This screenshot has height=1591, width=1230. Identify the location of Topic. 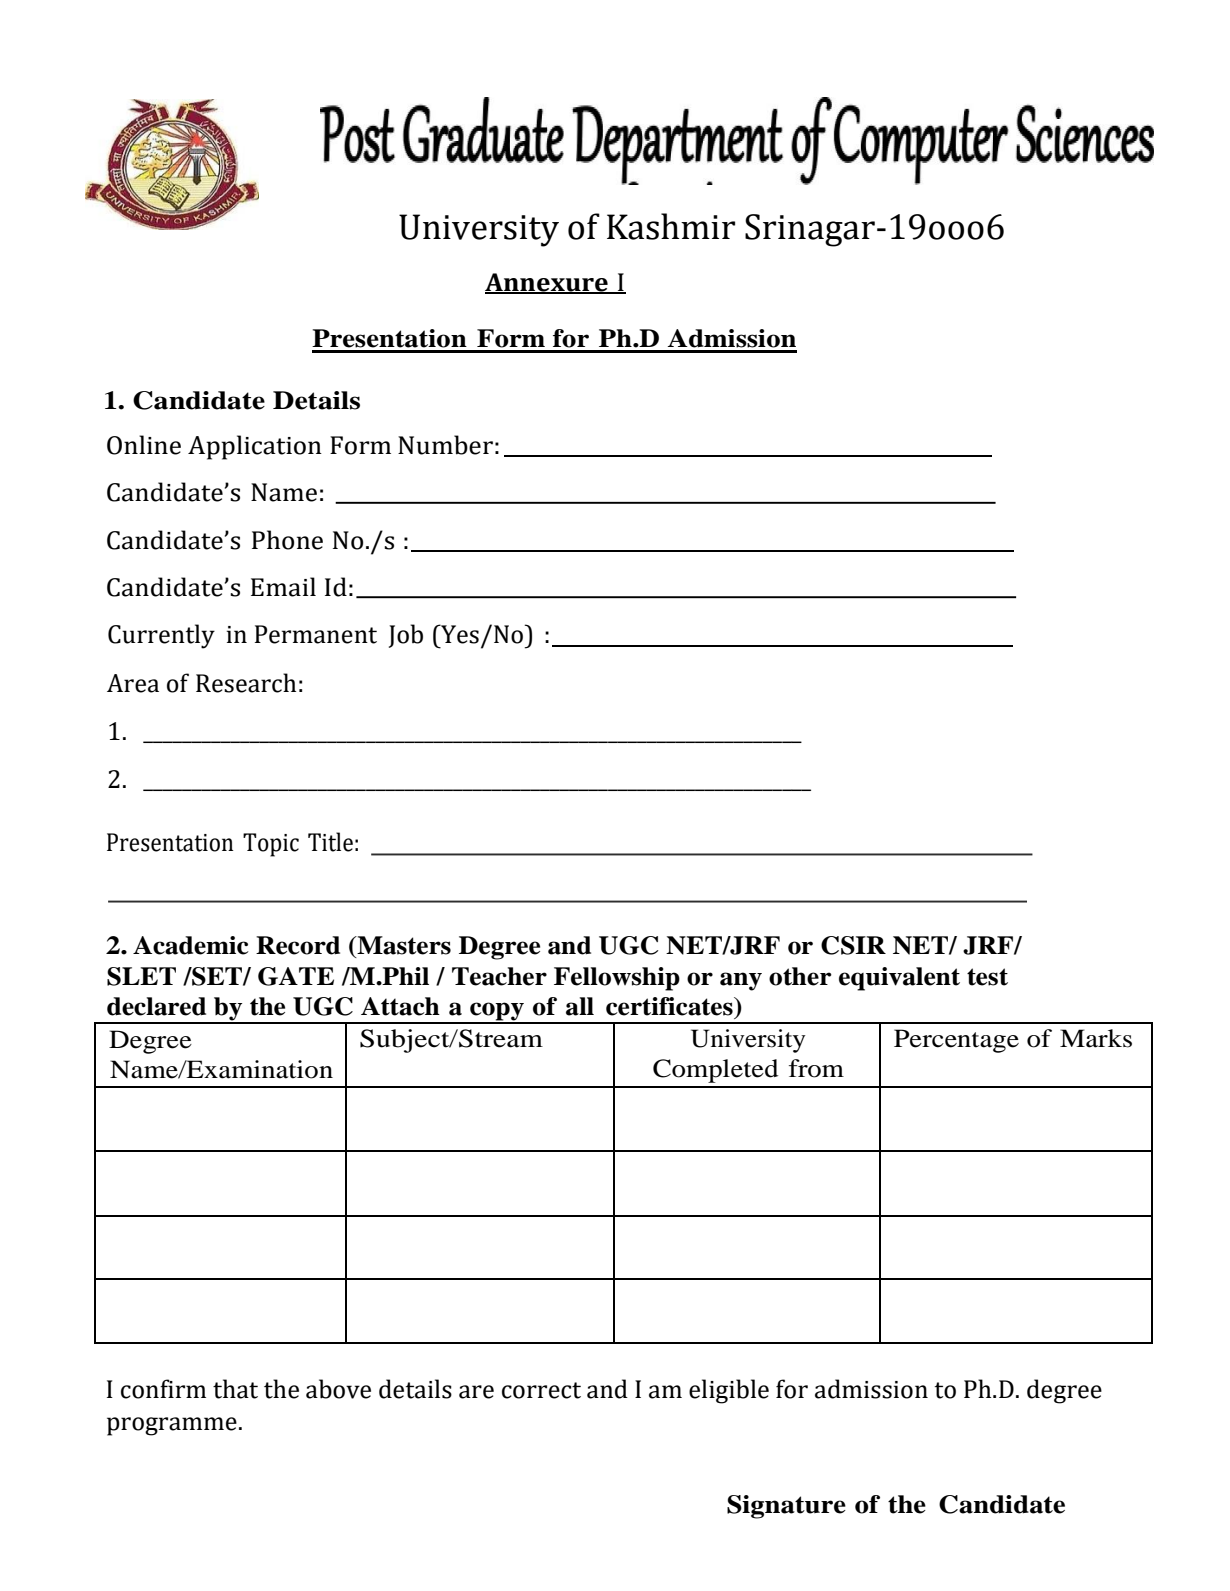
(271, 845).
